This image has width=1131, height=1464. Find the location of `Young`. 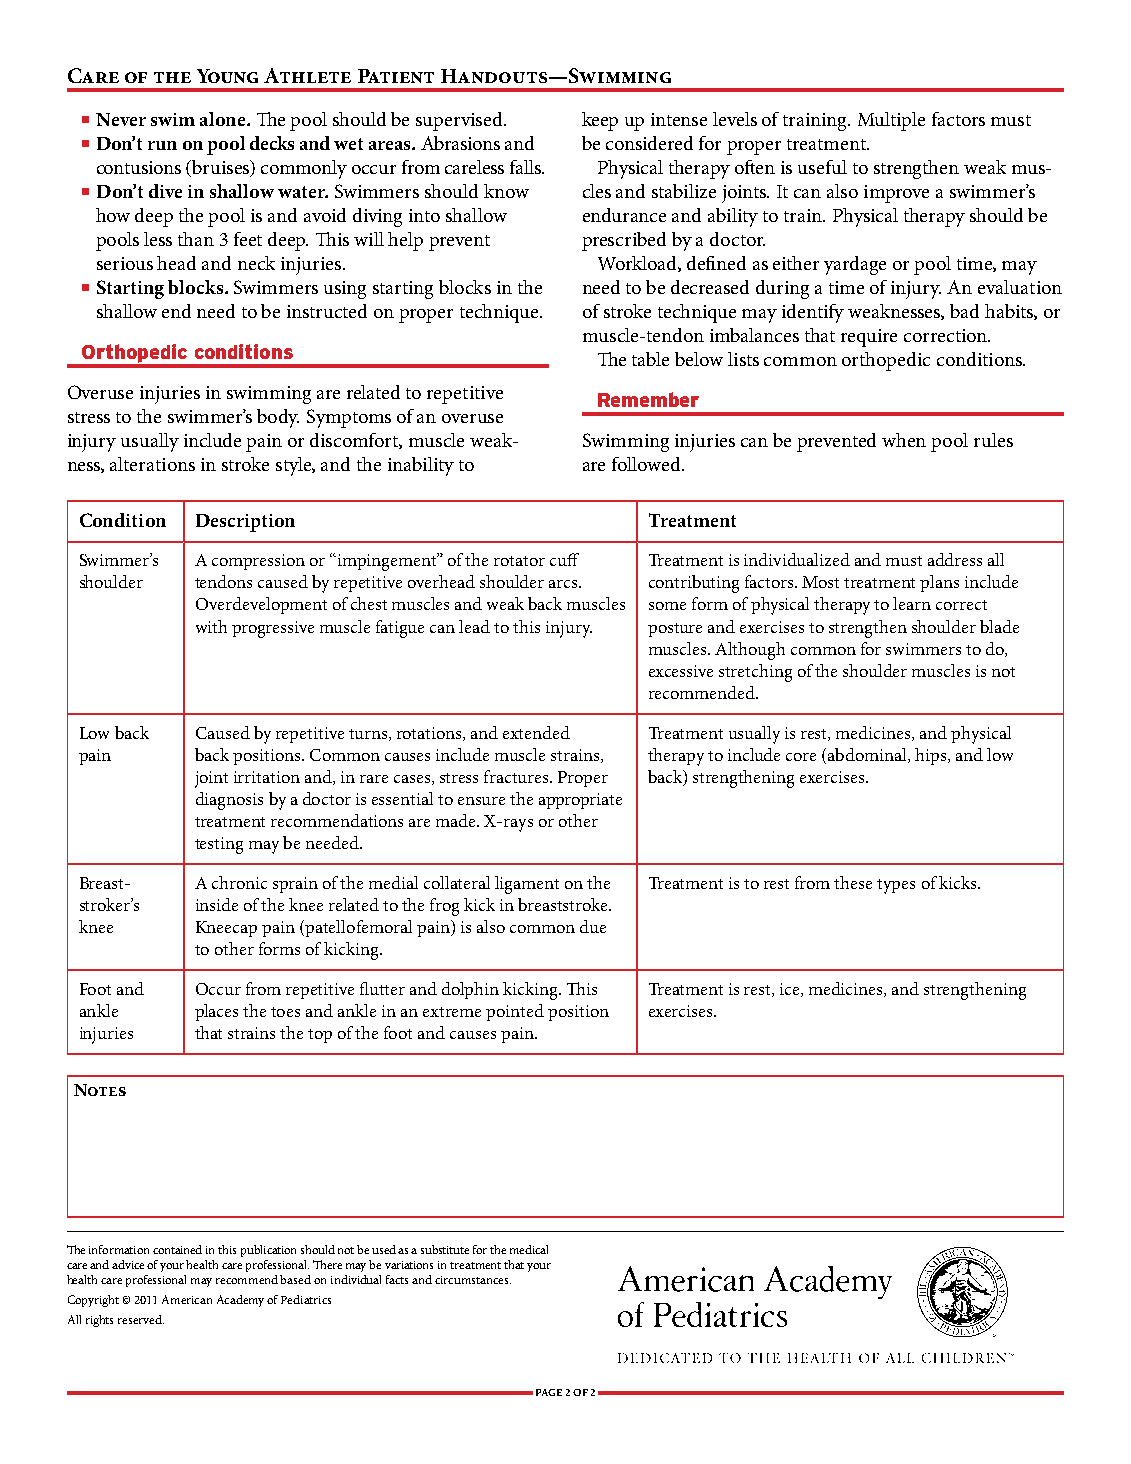

Young is located at coordinates (227, 76).
